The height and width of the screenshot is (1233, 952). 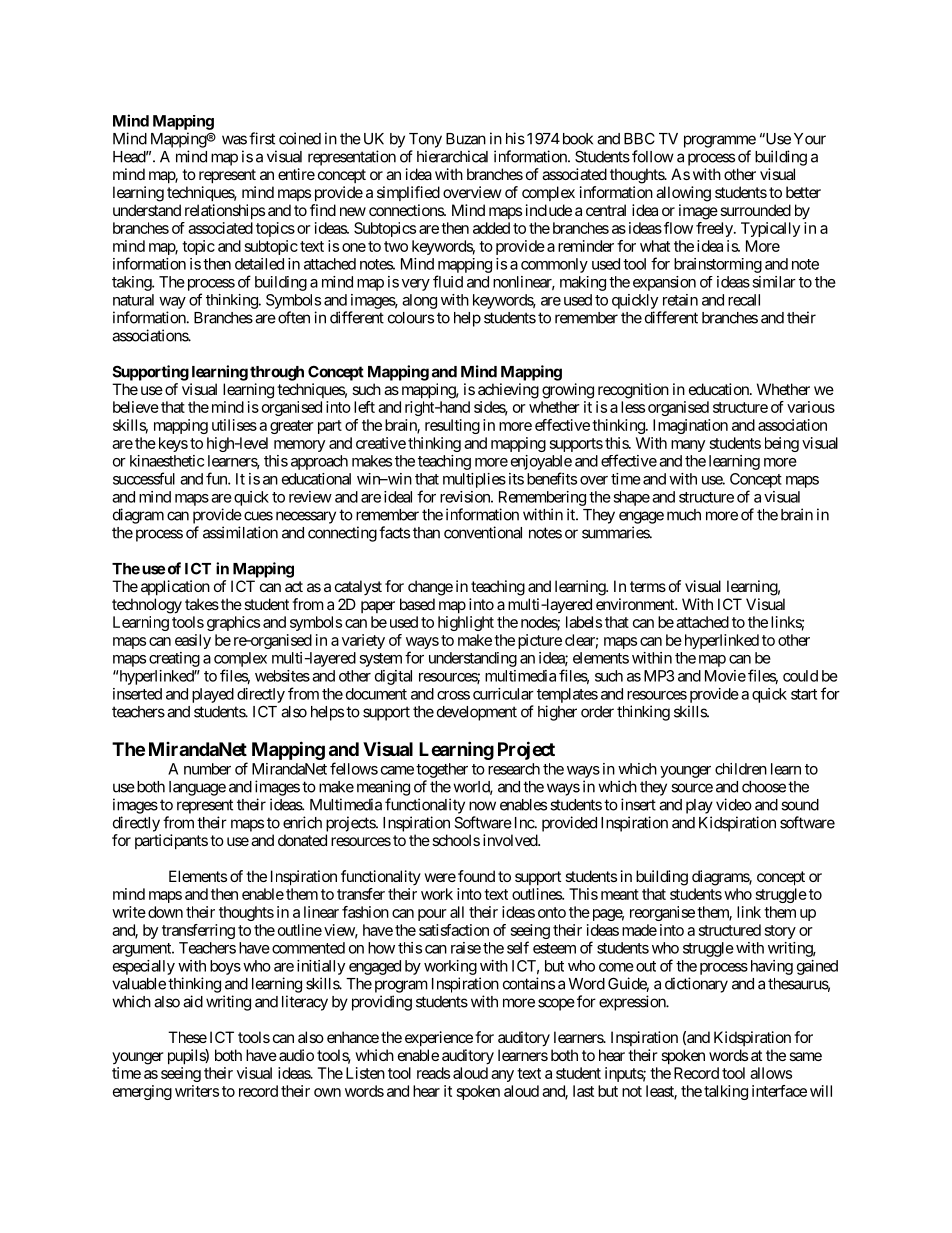 What do you see at coordinates (202, 604) in the screenshot?
I see `takes` at bounding box center [202, 604].
